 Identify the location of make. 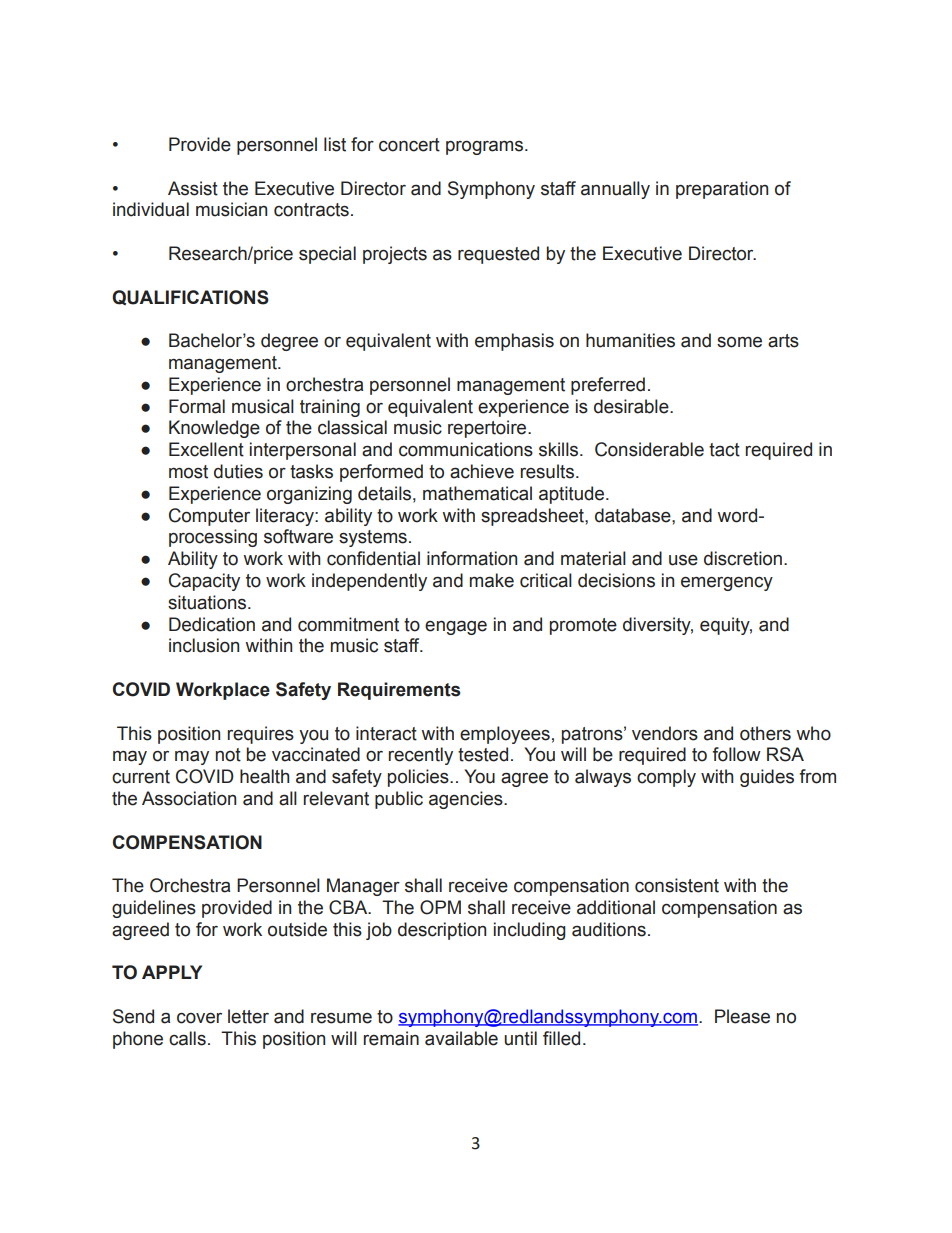
(492, 580).
